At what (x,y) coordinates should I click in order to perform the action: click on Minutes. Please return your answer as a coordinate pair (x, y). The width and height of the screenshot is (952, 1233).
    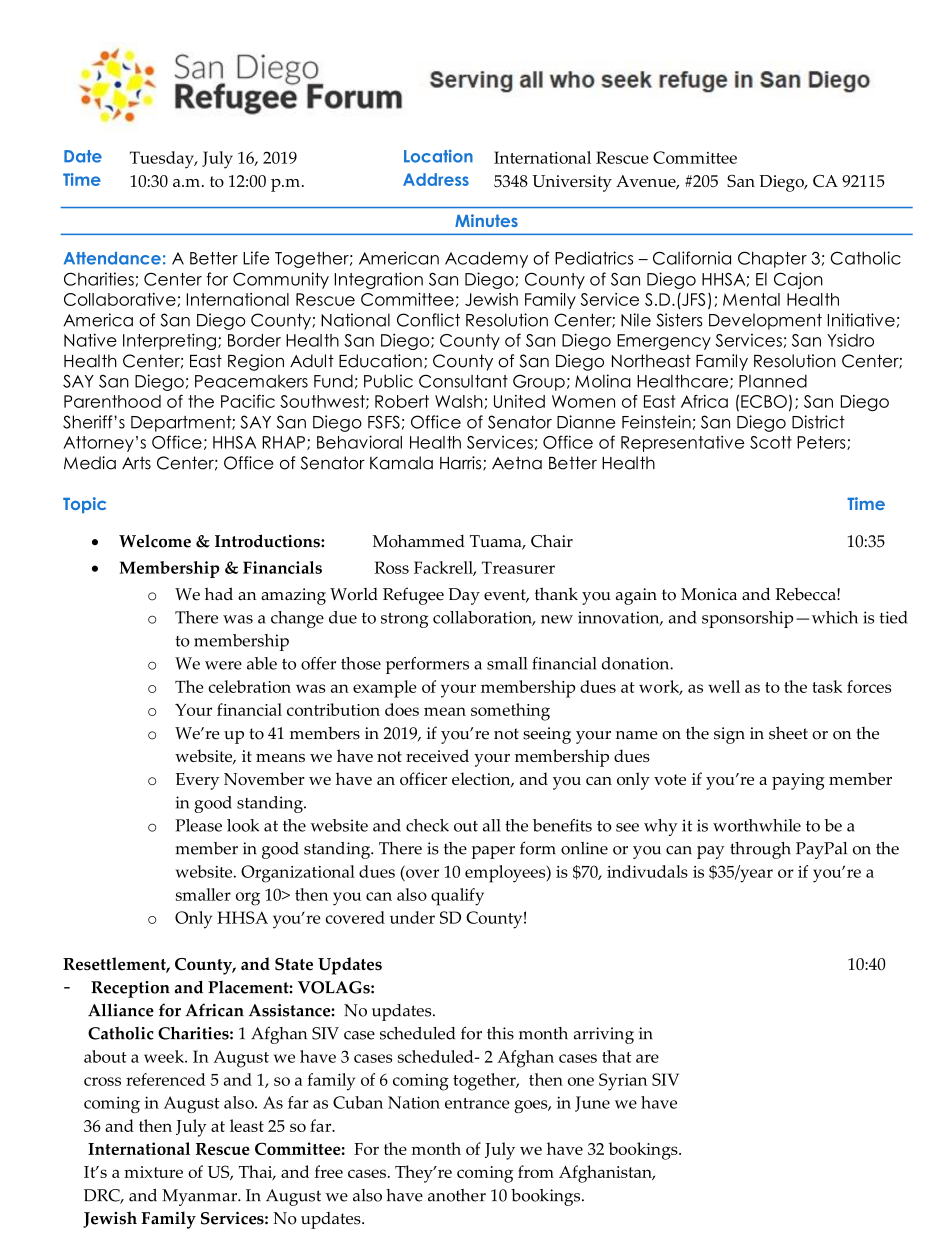
    Looking at the image, I should click on (486, 220).
